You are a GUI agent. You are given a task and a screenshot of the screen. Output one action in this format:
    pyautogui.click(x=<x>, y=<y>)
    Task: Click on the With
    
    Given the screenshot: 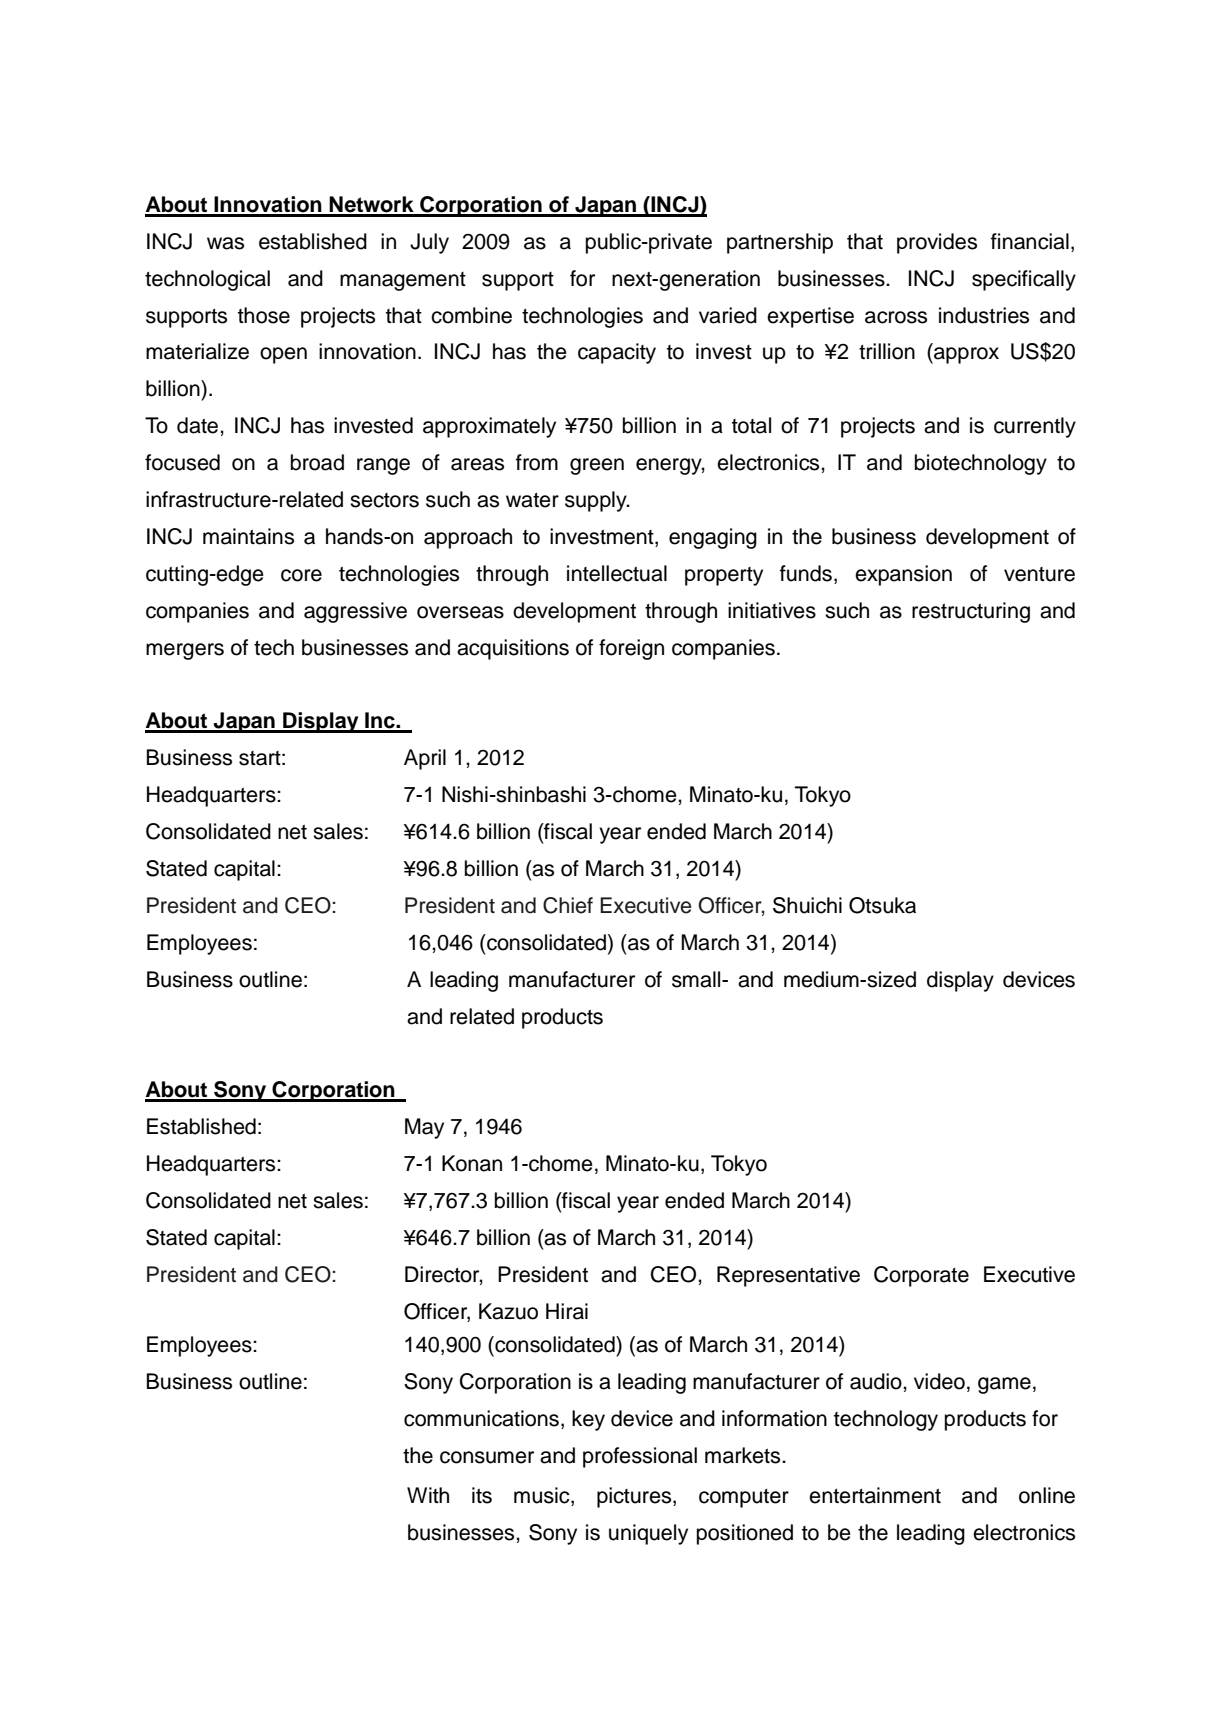 What is the action you would take?
    pyautogui.click(x=428, y=1495)
